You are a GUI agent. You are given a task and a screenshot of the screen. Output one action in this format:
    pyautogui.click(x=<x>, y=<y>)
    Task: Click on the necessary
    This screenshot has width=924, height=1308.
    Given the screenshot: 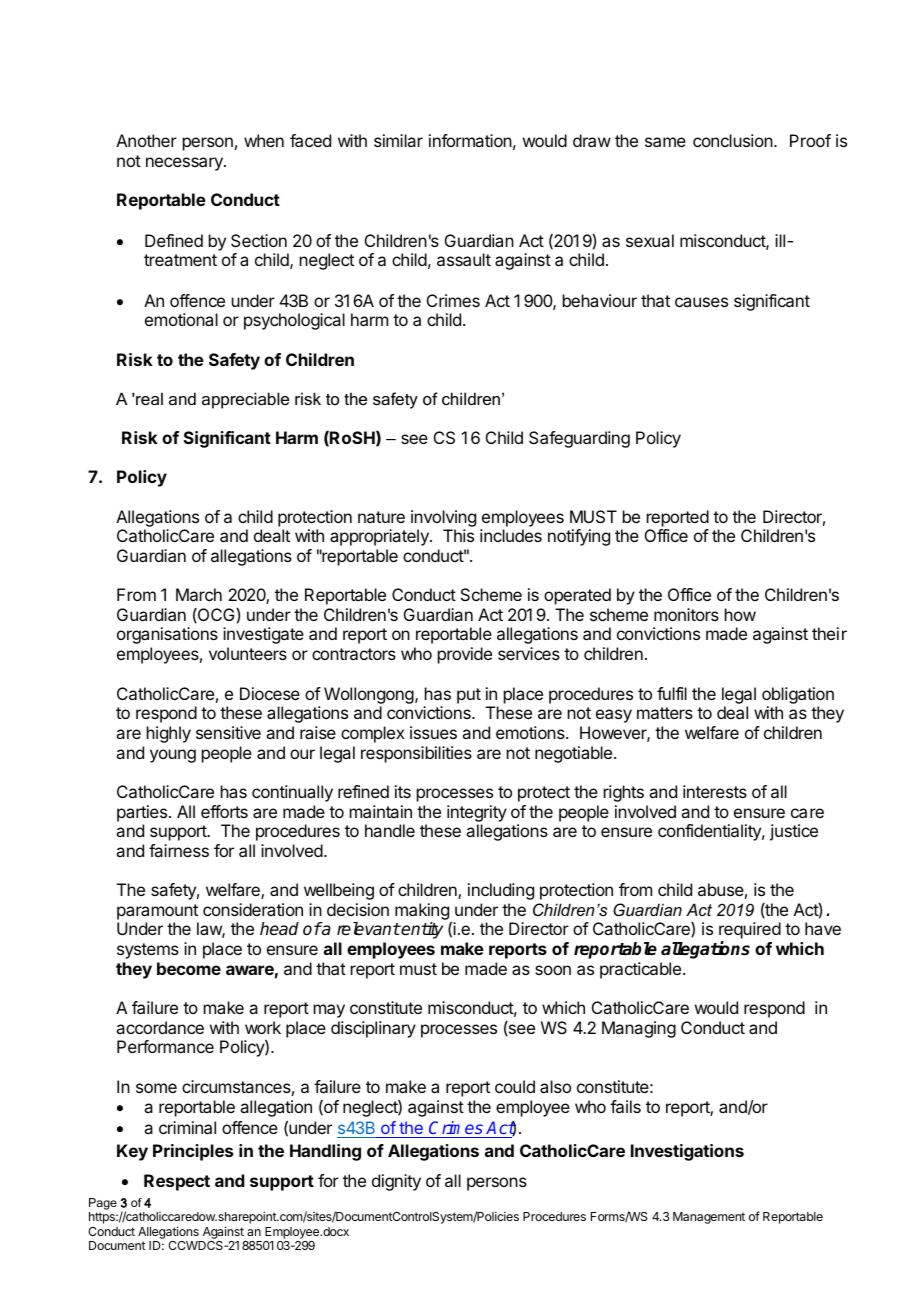 What is the action you would take?
    pyautogui.click(x=185, y=164)
